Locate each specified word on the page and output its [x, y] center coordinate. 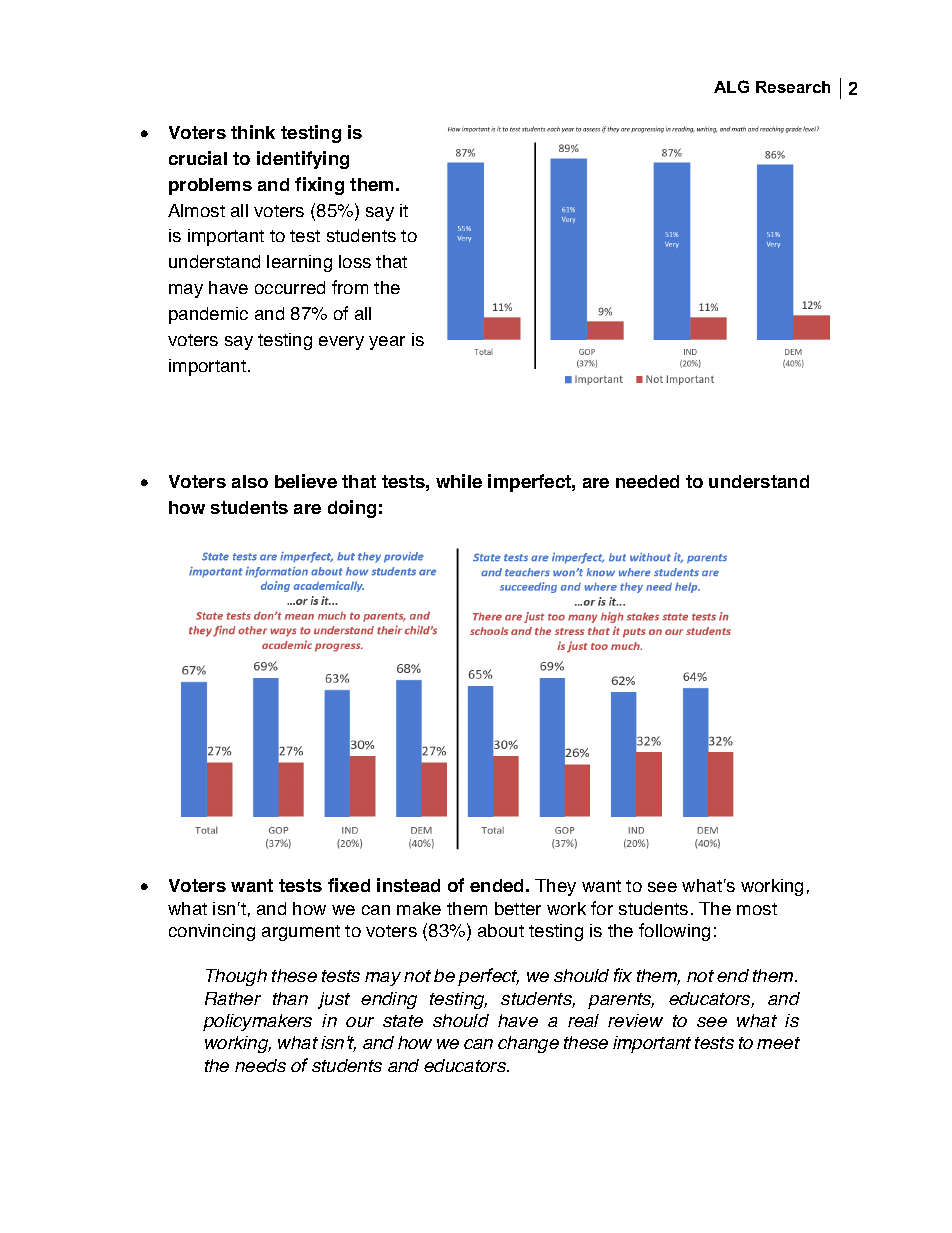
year [387, 343]
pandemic [208, 315]
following [674, 932]
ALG [731, 86]
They [555, 887]
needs [260, 1065]
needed [647, 481]
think [253, 132]
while [459, 481]
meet [778, 1043]
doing [352, 509]
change [528, 1044]
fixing [319, 186]
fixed [349, 885]
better [518, 908]
